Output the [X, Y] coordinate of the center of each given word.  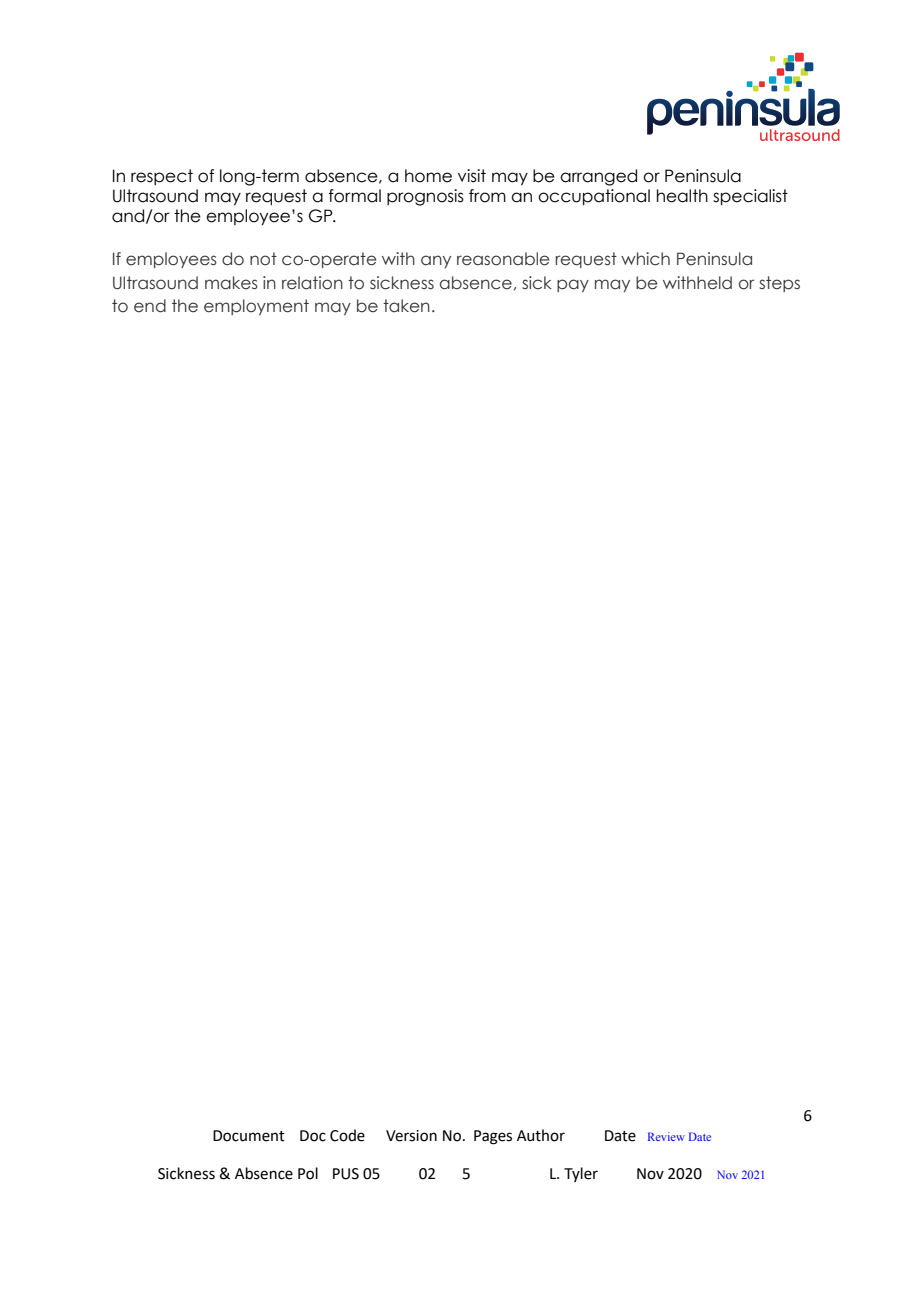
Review [666, 1136]
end [150, 306]
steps [779, 284]
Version [411, 1136]
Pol [308, 1173]
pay [573, 285]
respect [162, 177]
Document [249, 1136]
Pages [493, 1137]
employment [256, 307]
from [487, 196]
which [645, 259]
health [682, 196]
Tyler [581, 1174]
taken [406, 306]
